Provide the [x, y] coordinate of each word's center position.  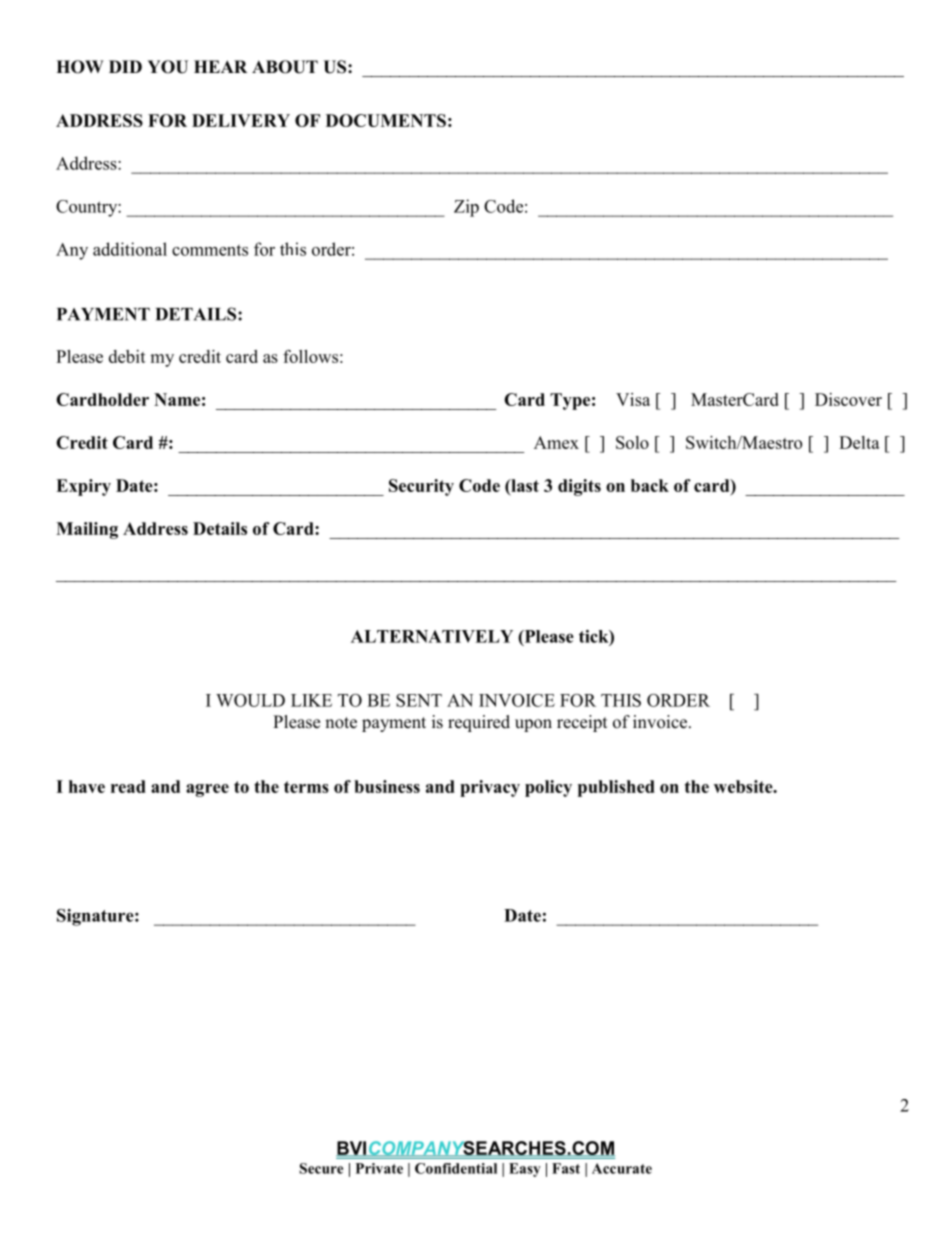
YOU [167, 67]
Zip [466, 208]
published [616, 788]
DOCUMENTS [386, 120]
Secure [321, 1168]
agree [207, 790]
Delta [859, 442]
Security [421, 487]
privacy [490, 788]
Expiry [83, 487]
